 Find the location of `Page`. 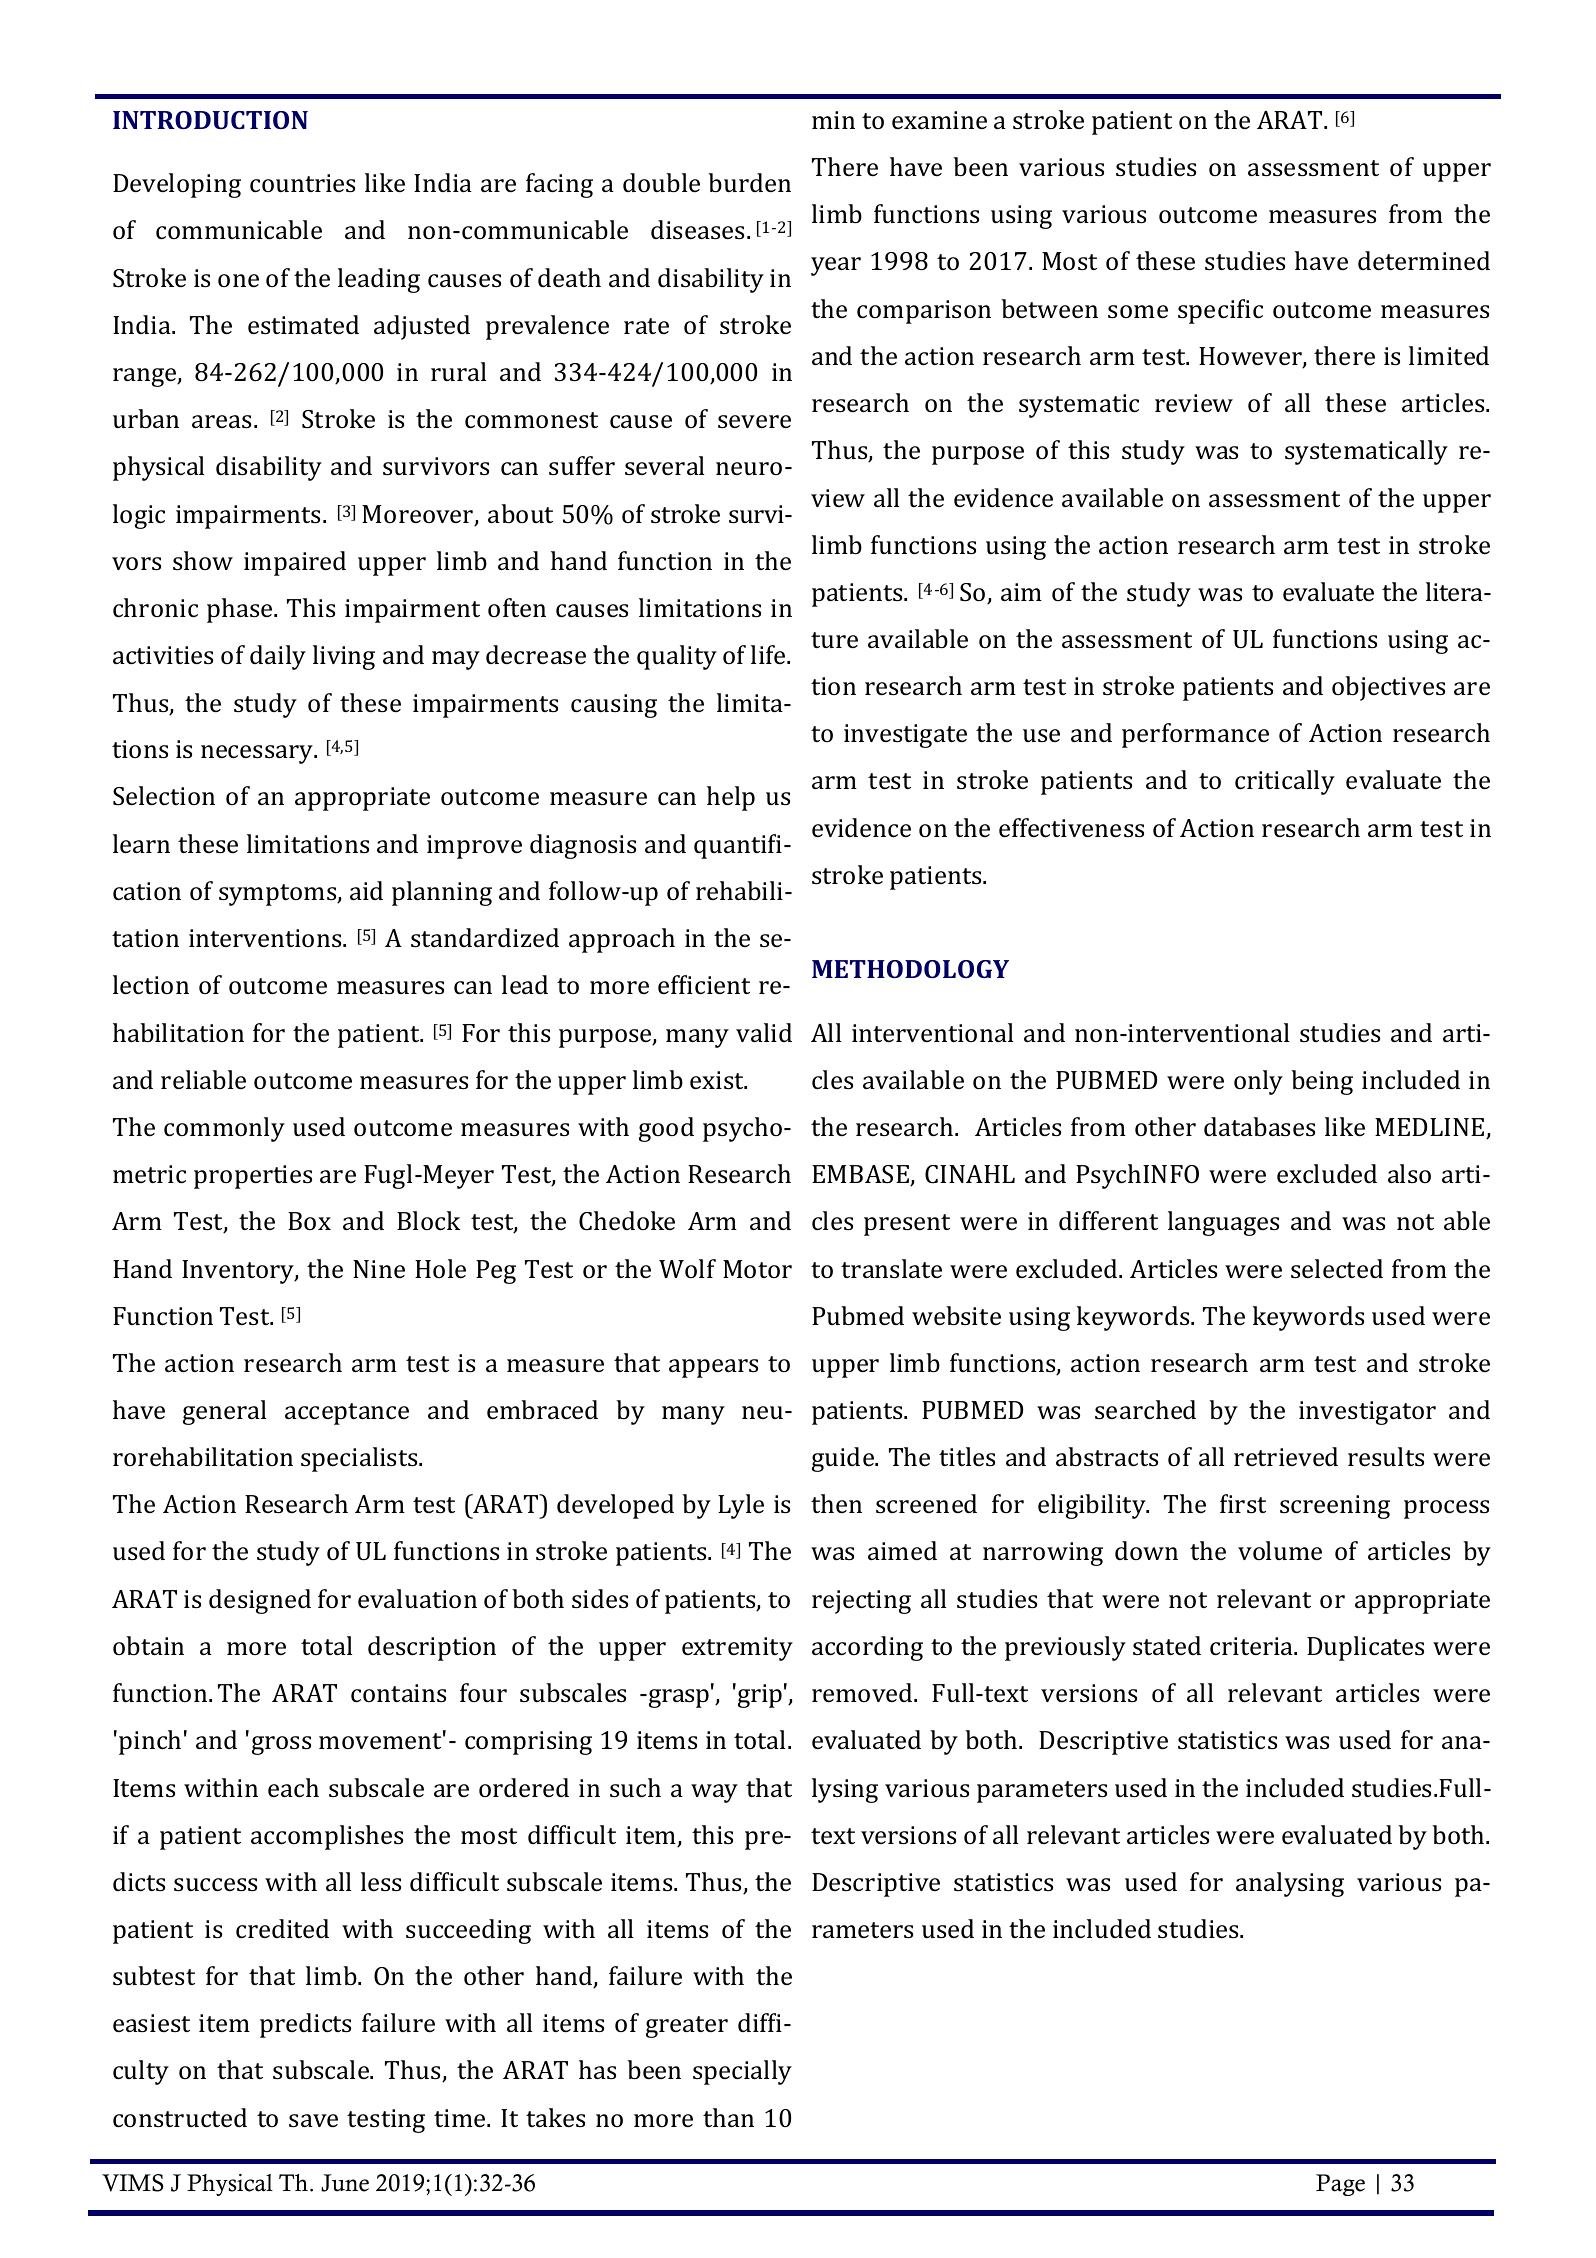

Page is located at coordinates (1340, 2185).
